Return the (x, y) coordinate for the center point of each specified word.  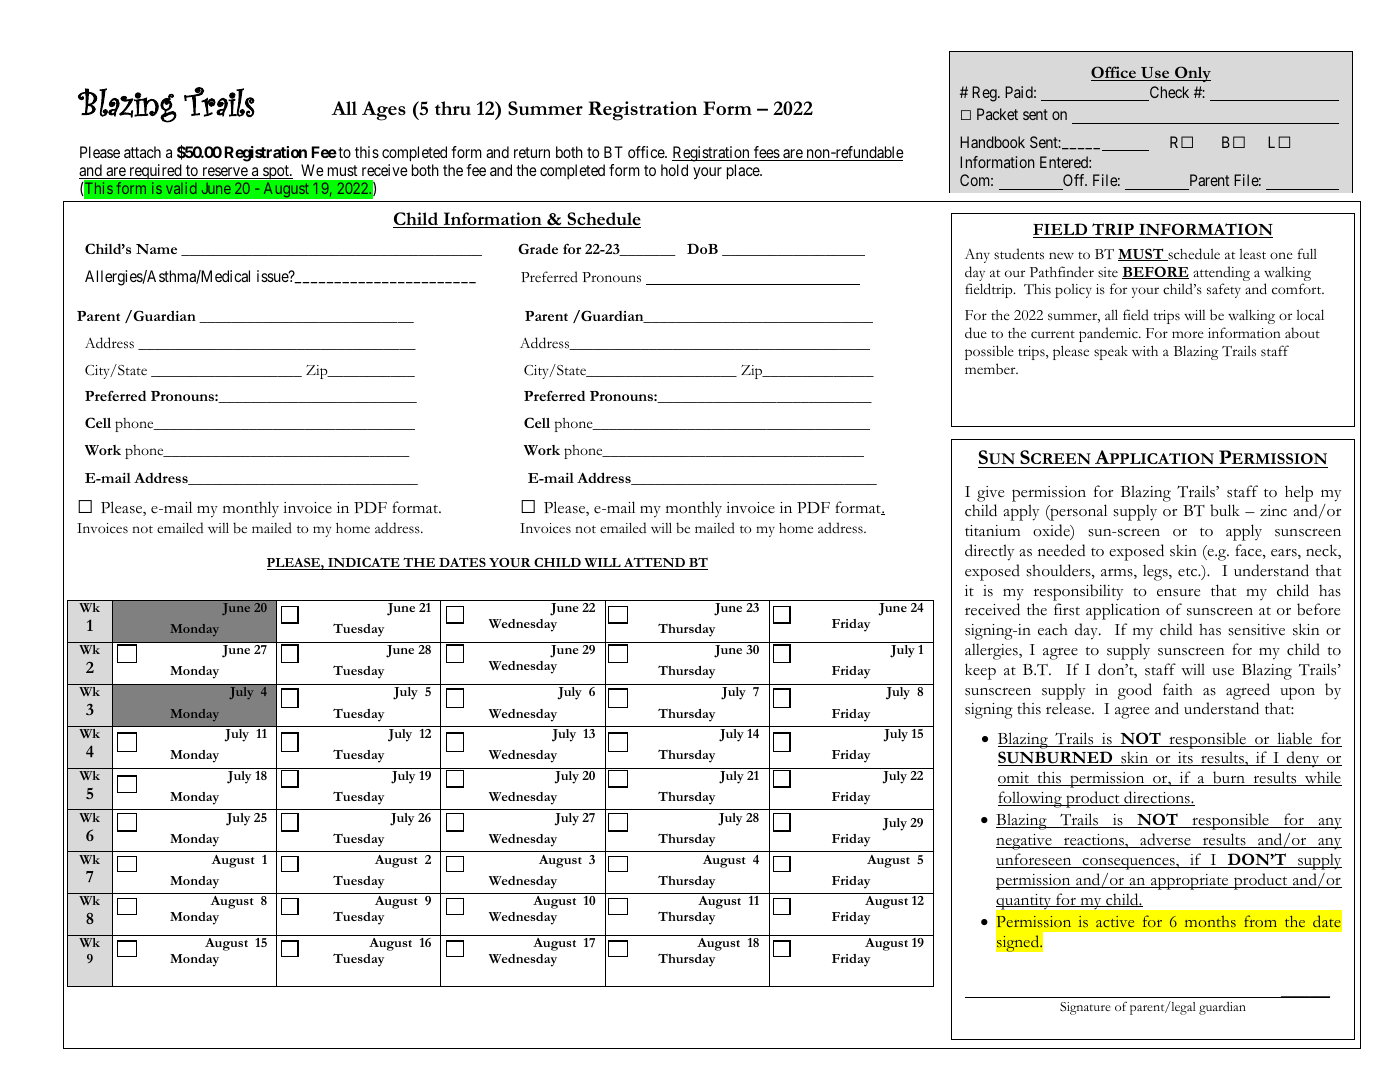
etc (1189, 572)
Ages (384, 111)
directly (989, 552)
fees (766, 153)
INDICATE (364, 563)
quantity (1025, 902)
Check (1168, 93)
